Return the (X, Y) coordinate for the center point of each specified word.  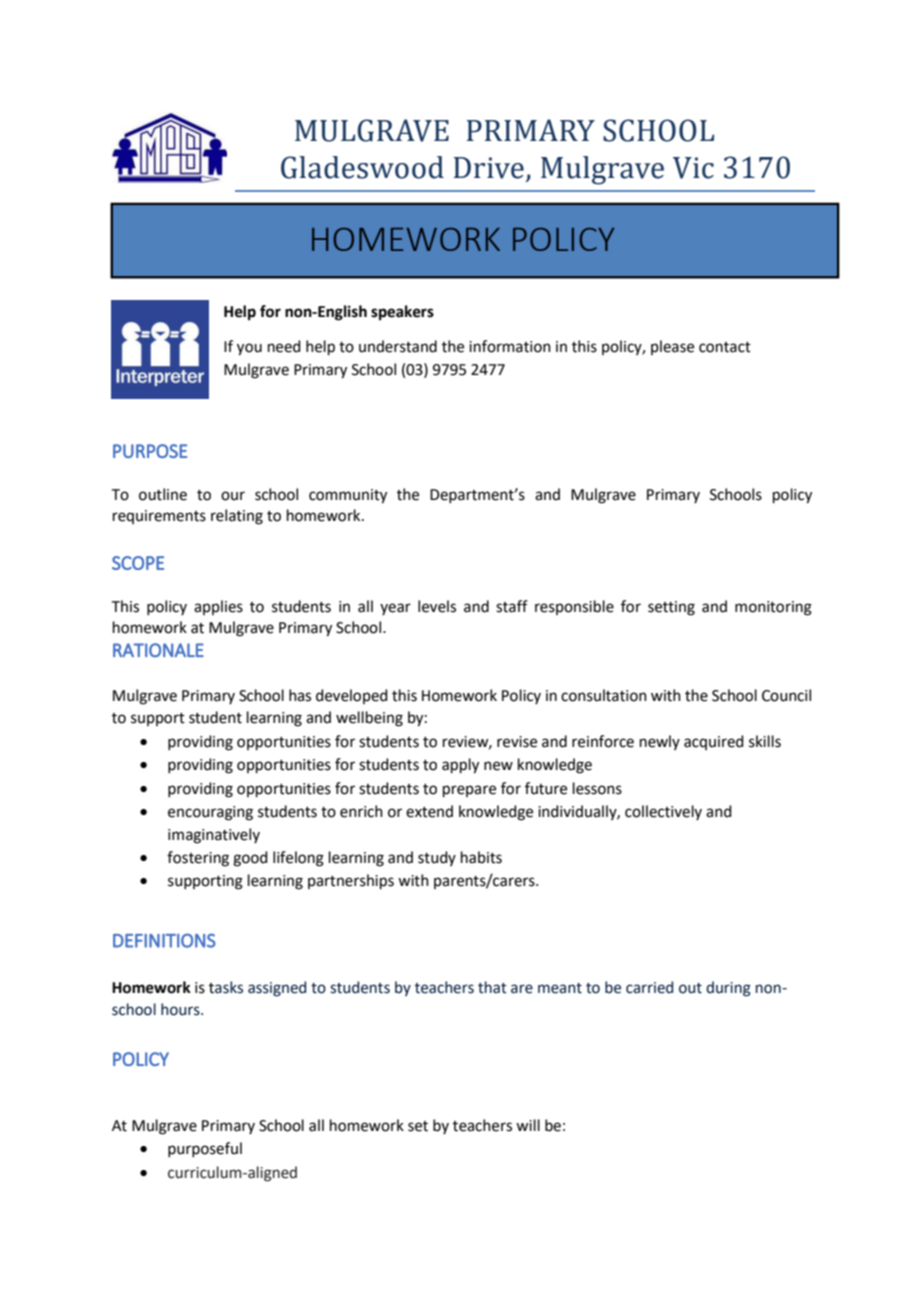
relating (237, 517)
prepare (469, 791)
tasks (226, 987)
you (249, 349)
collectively (663, 812)
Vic (693, 168)
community (348, 496)
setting (671, 608)
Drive (489, 168)
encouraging (210, 813)
